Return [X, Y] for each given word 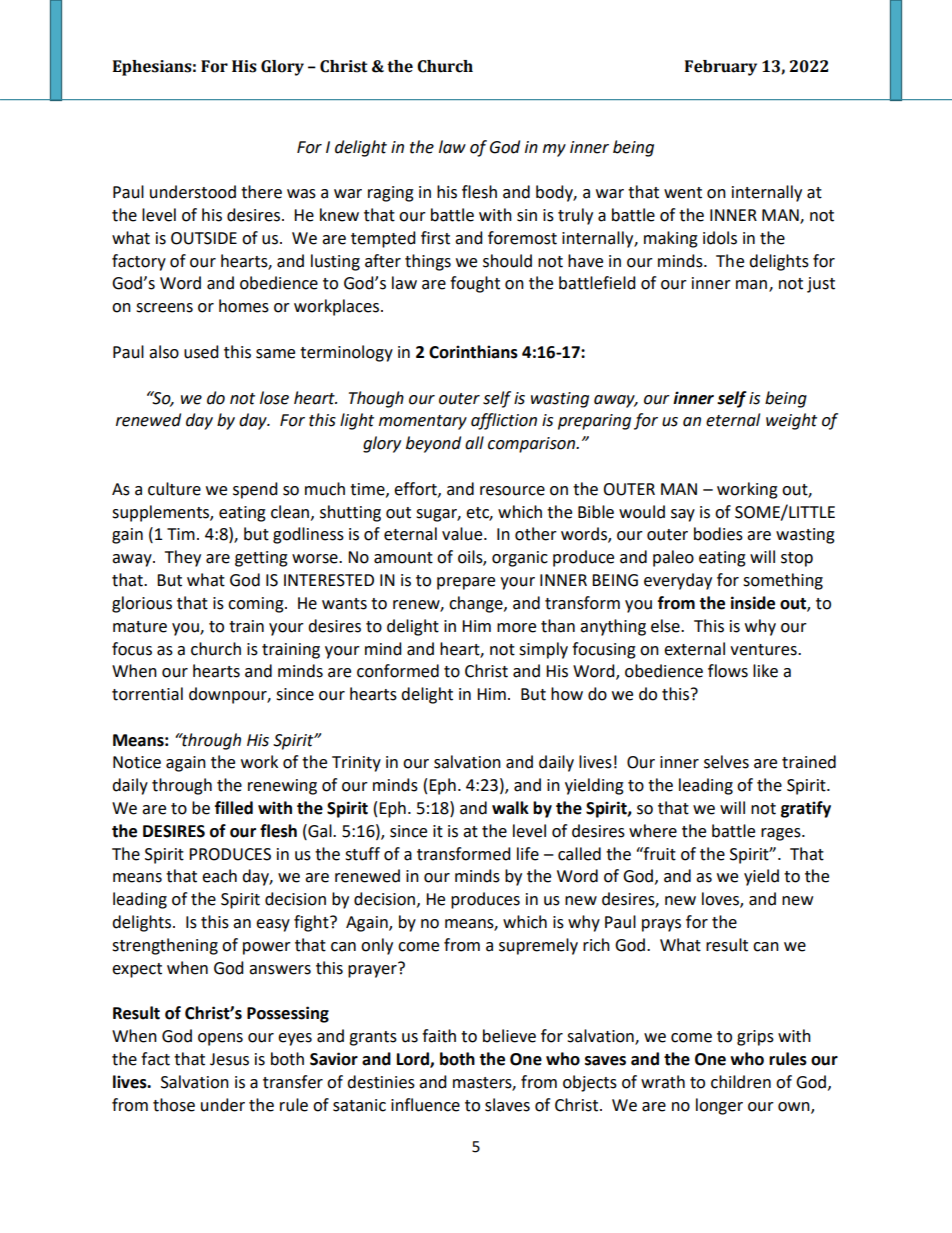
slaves [507, 1105]
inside [753, 603]
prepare [466, 583]
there [261, 192]
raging [391, 194]
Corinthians [473, 352]
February [721, 68]
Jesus [229, 1059]
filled [234, 808]
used [201, 352]
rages [782, 834]
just [821, 285]
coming [257, 605]
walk [510, 808]
